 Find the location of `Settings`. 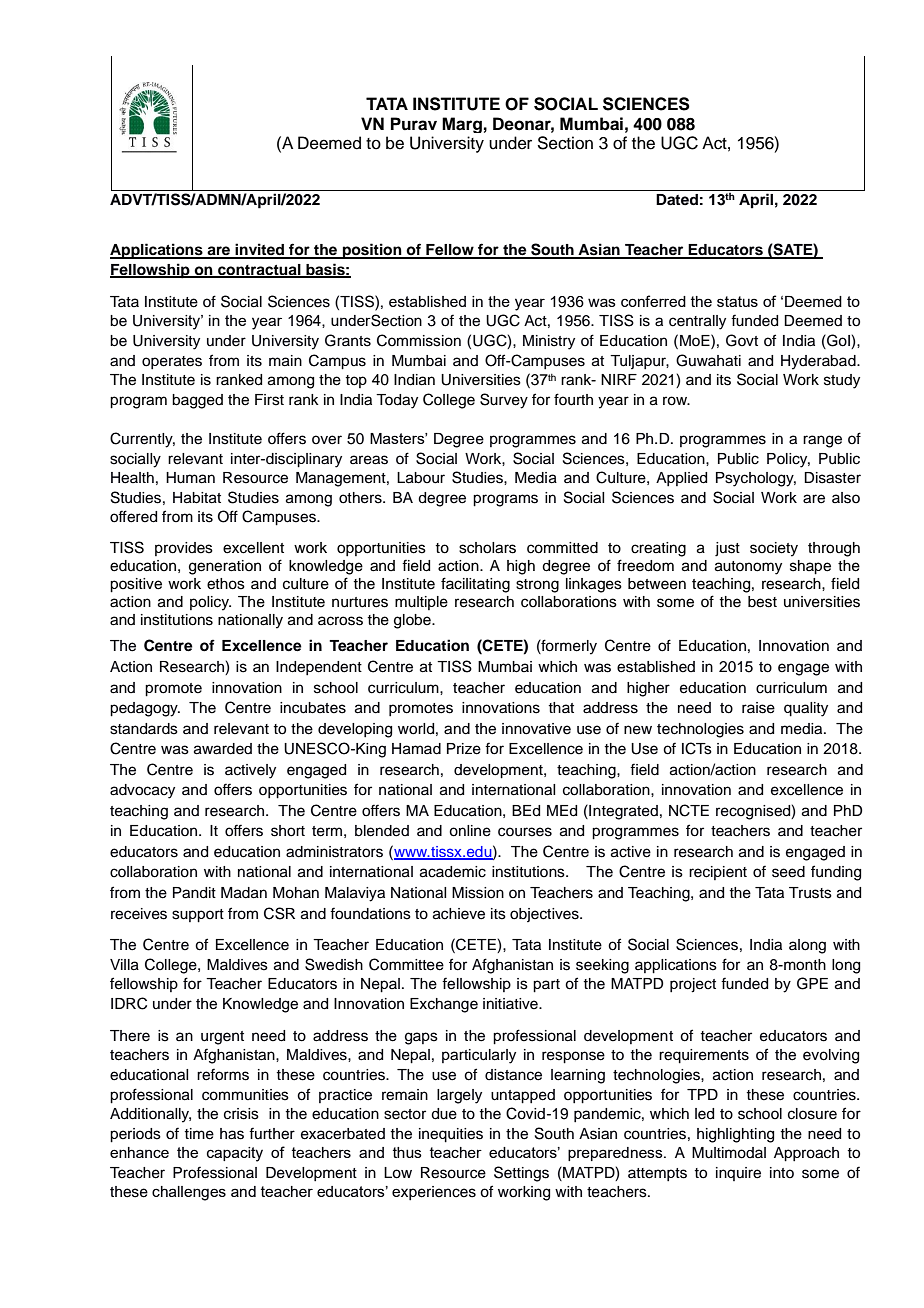

Settings is located at coordinates (521, 1174).
